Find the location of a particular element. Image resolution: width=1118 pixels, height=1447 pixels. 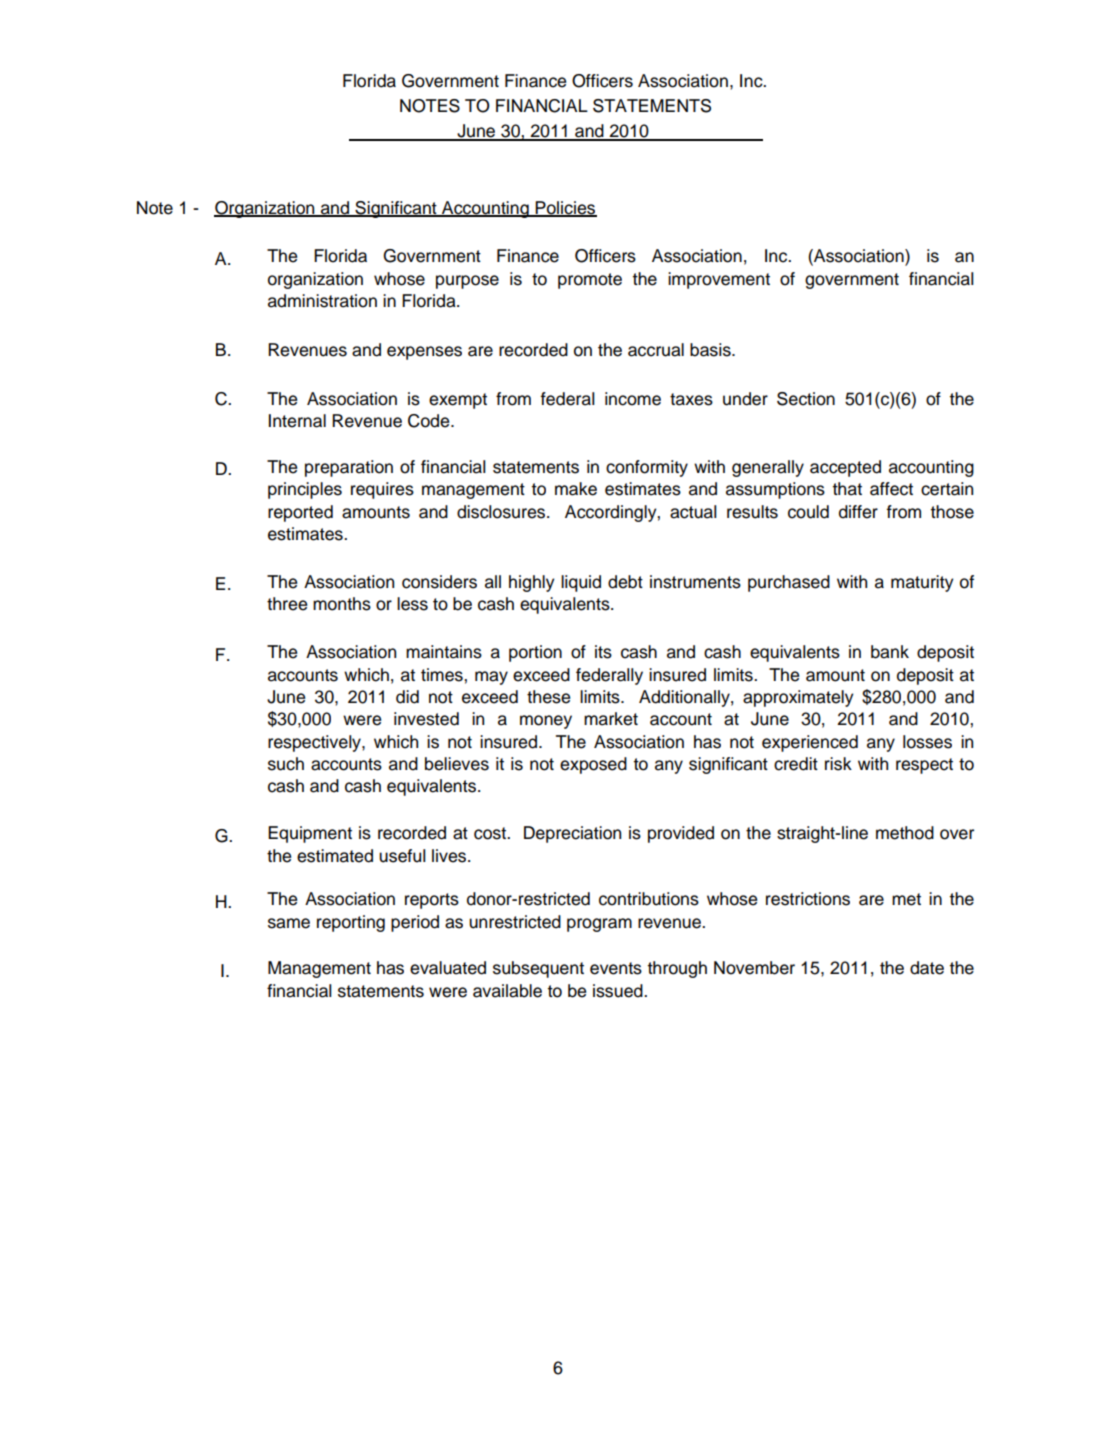

market is located at coordinates (611, 719).
